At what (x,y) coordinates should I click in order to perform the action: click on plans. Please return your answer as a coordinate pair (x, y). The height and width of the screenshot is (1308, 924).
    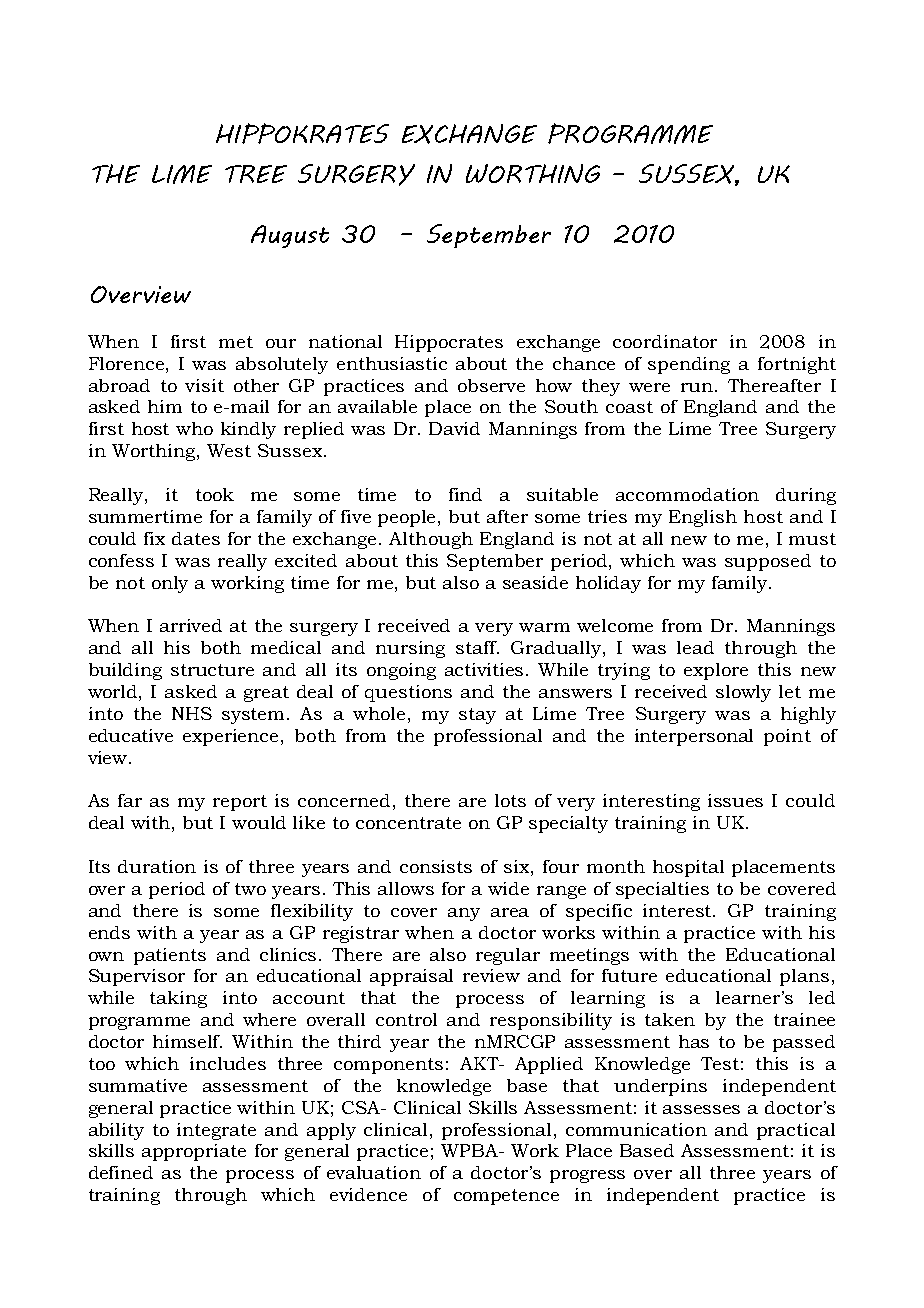
    Looking at the image, I should click on (804, 977).
